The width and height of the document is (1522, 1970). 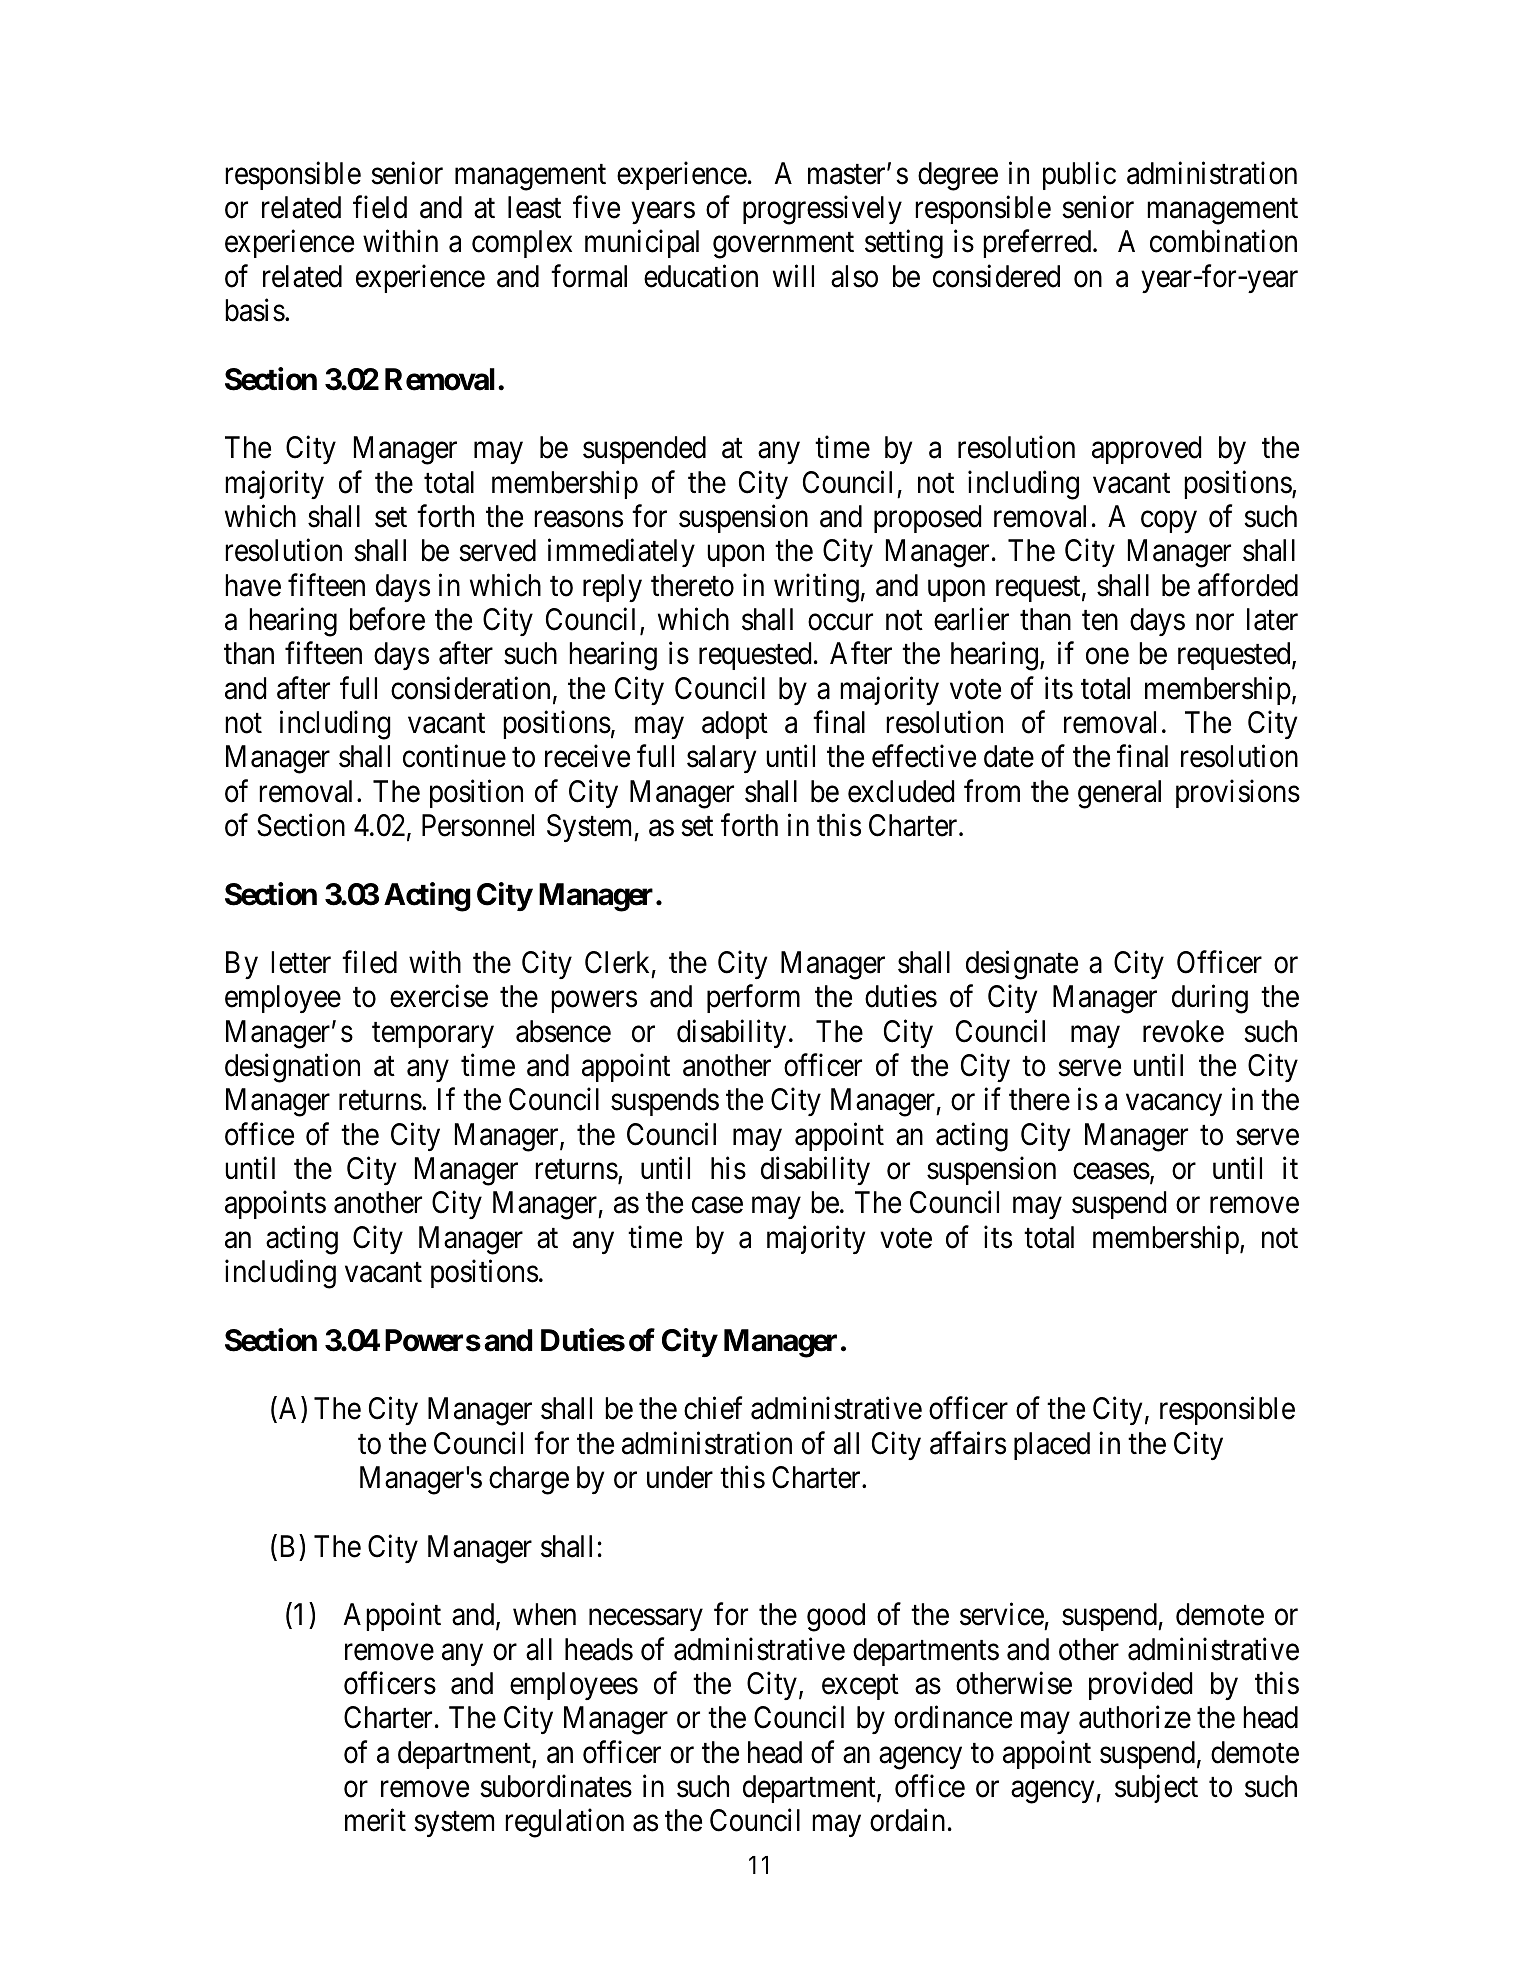 I want to click on government, so click(x=783, y=246).
